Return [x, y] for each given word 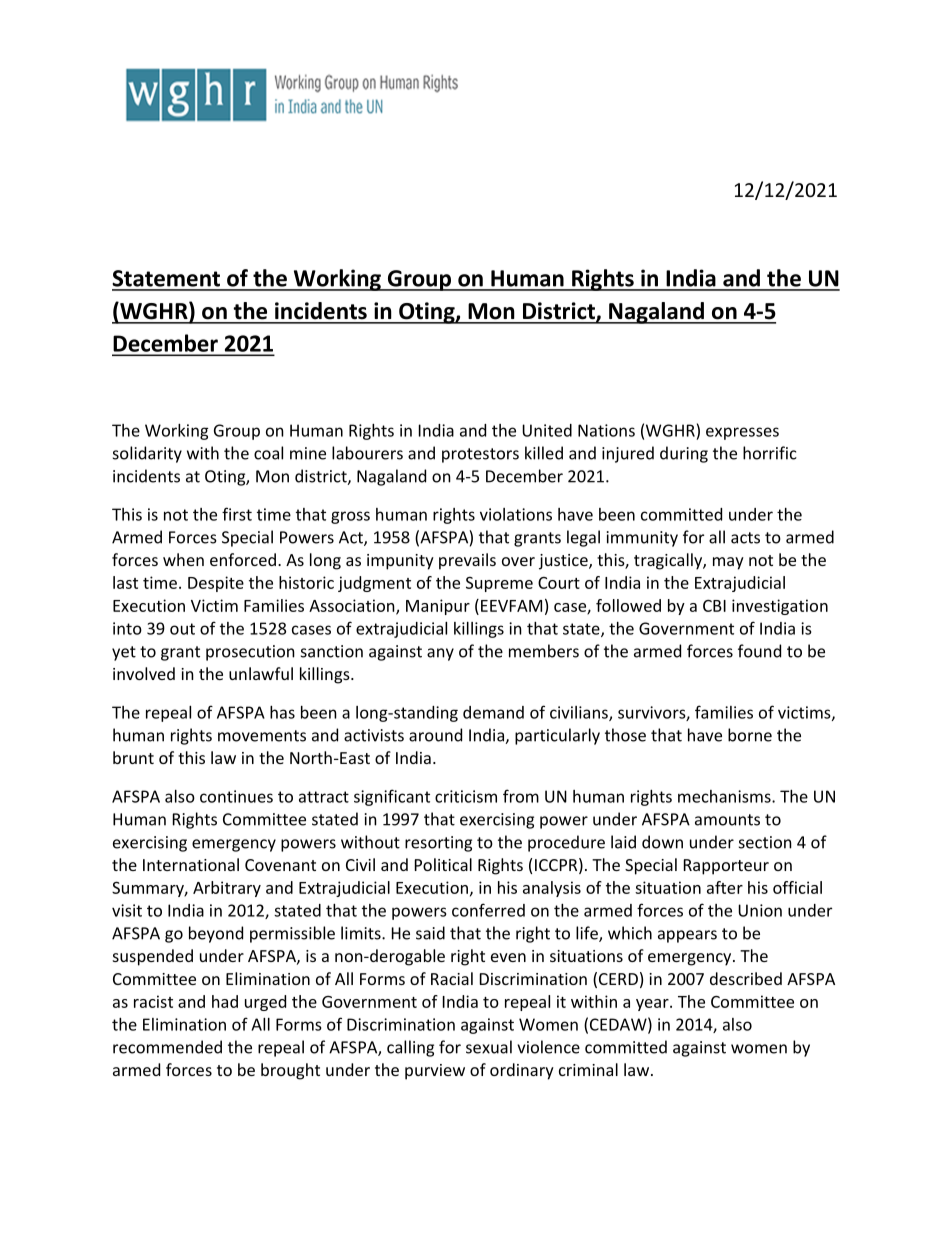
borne [750, 735]
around [435, 735]
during [684, 454]
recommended [167, 1047]
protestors [480, 455]
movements [262, 736]
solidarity [147, 454]
